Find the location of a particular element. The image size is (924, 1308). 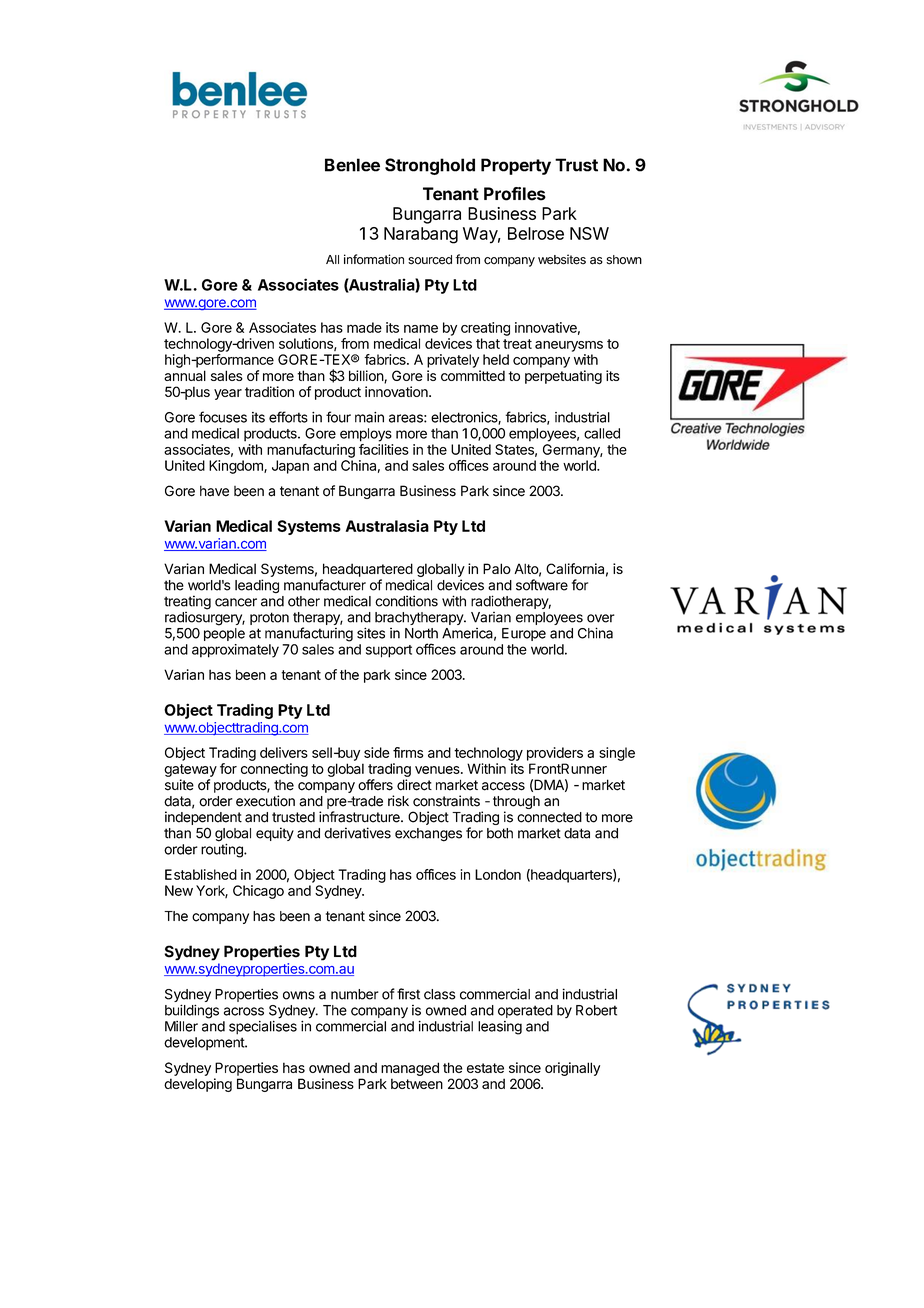

Stronghold is located at coordinates (430, 166).
